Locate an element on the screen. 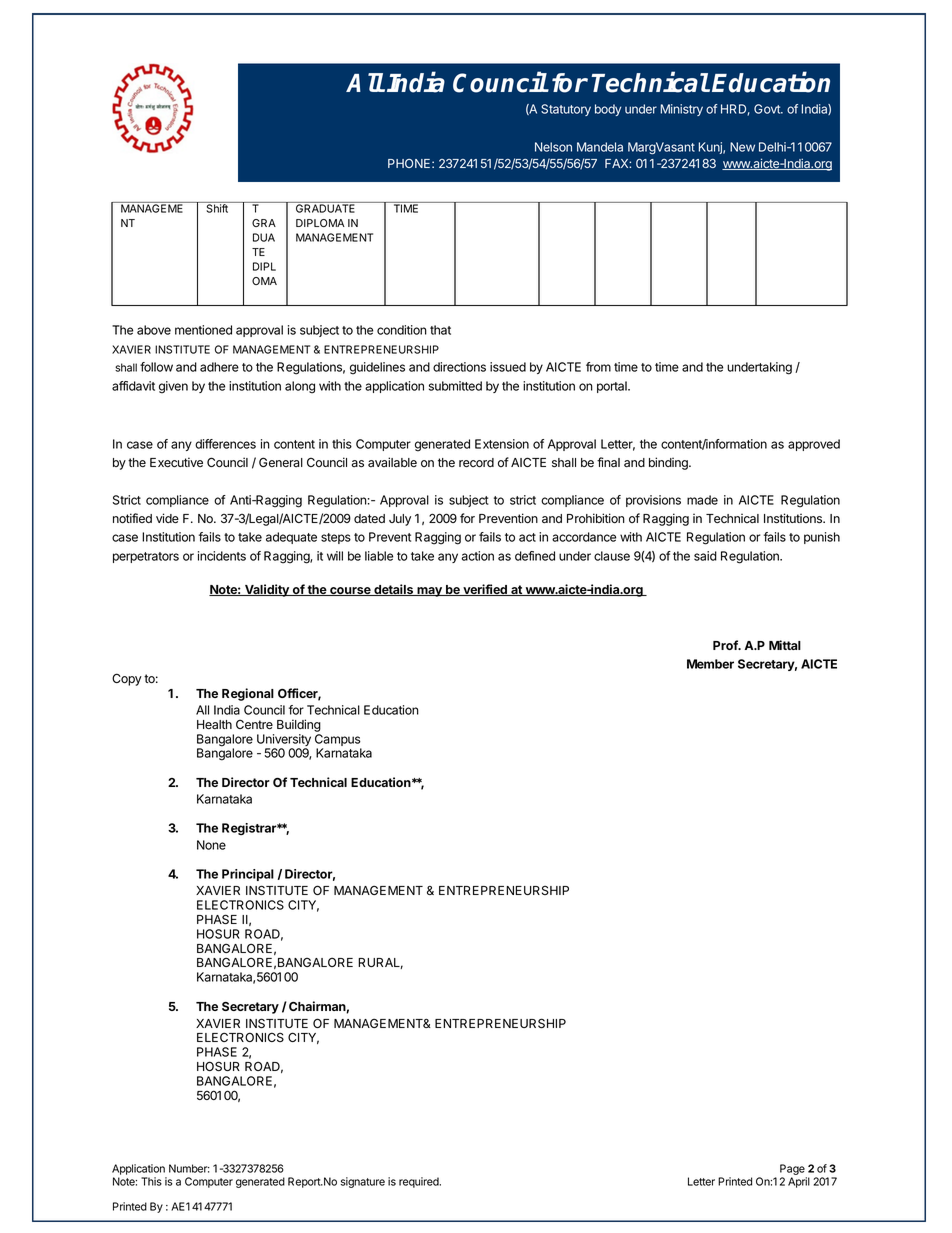 Image resolution: width=952 pixels, height=1233 pixels. verified is located at coordinates (485, 590).
